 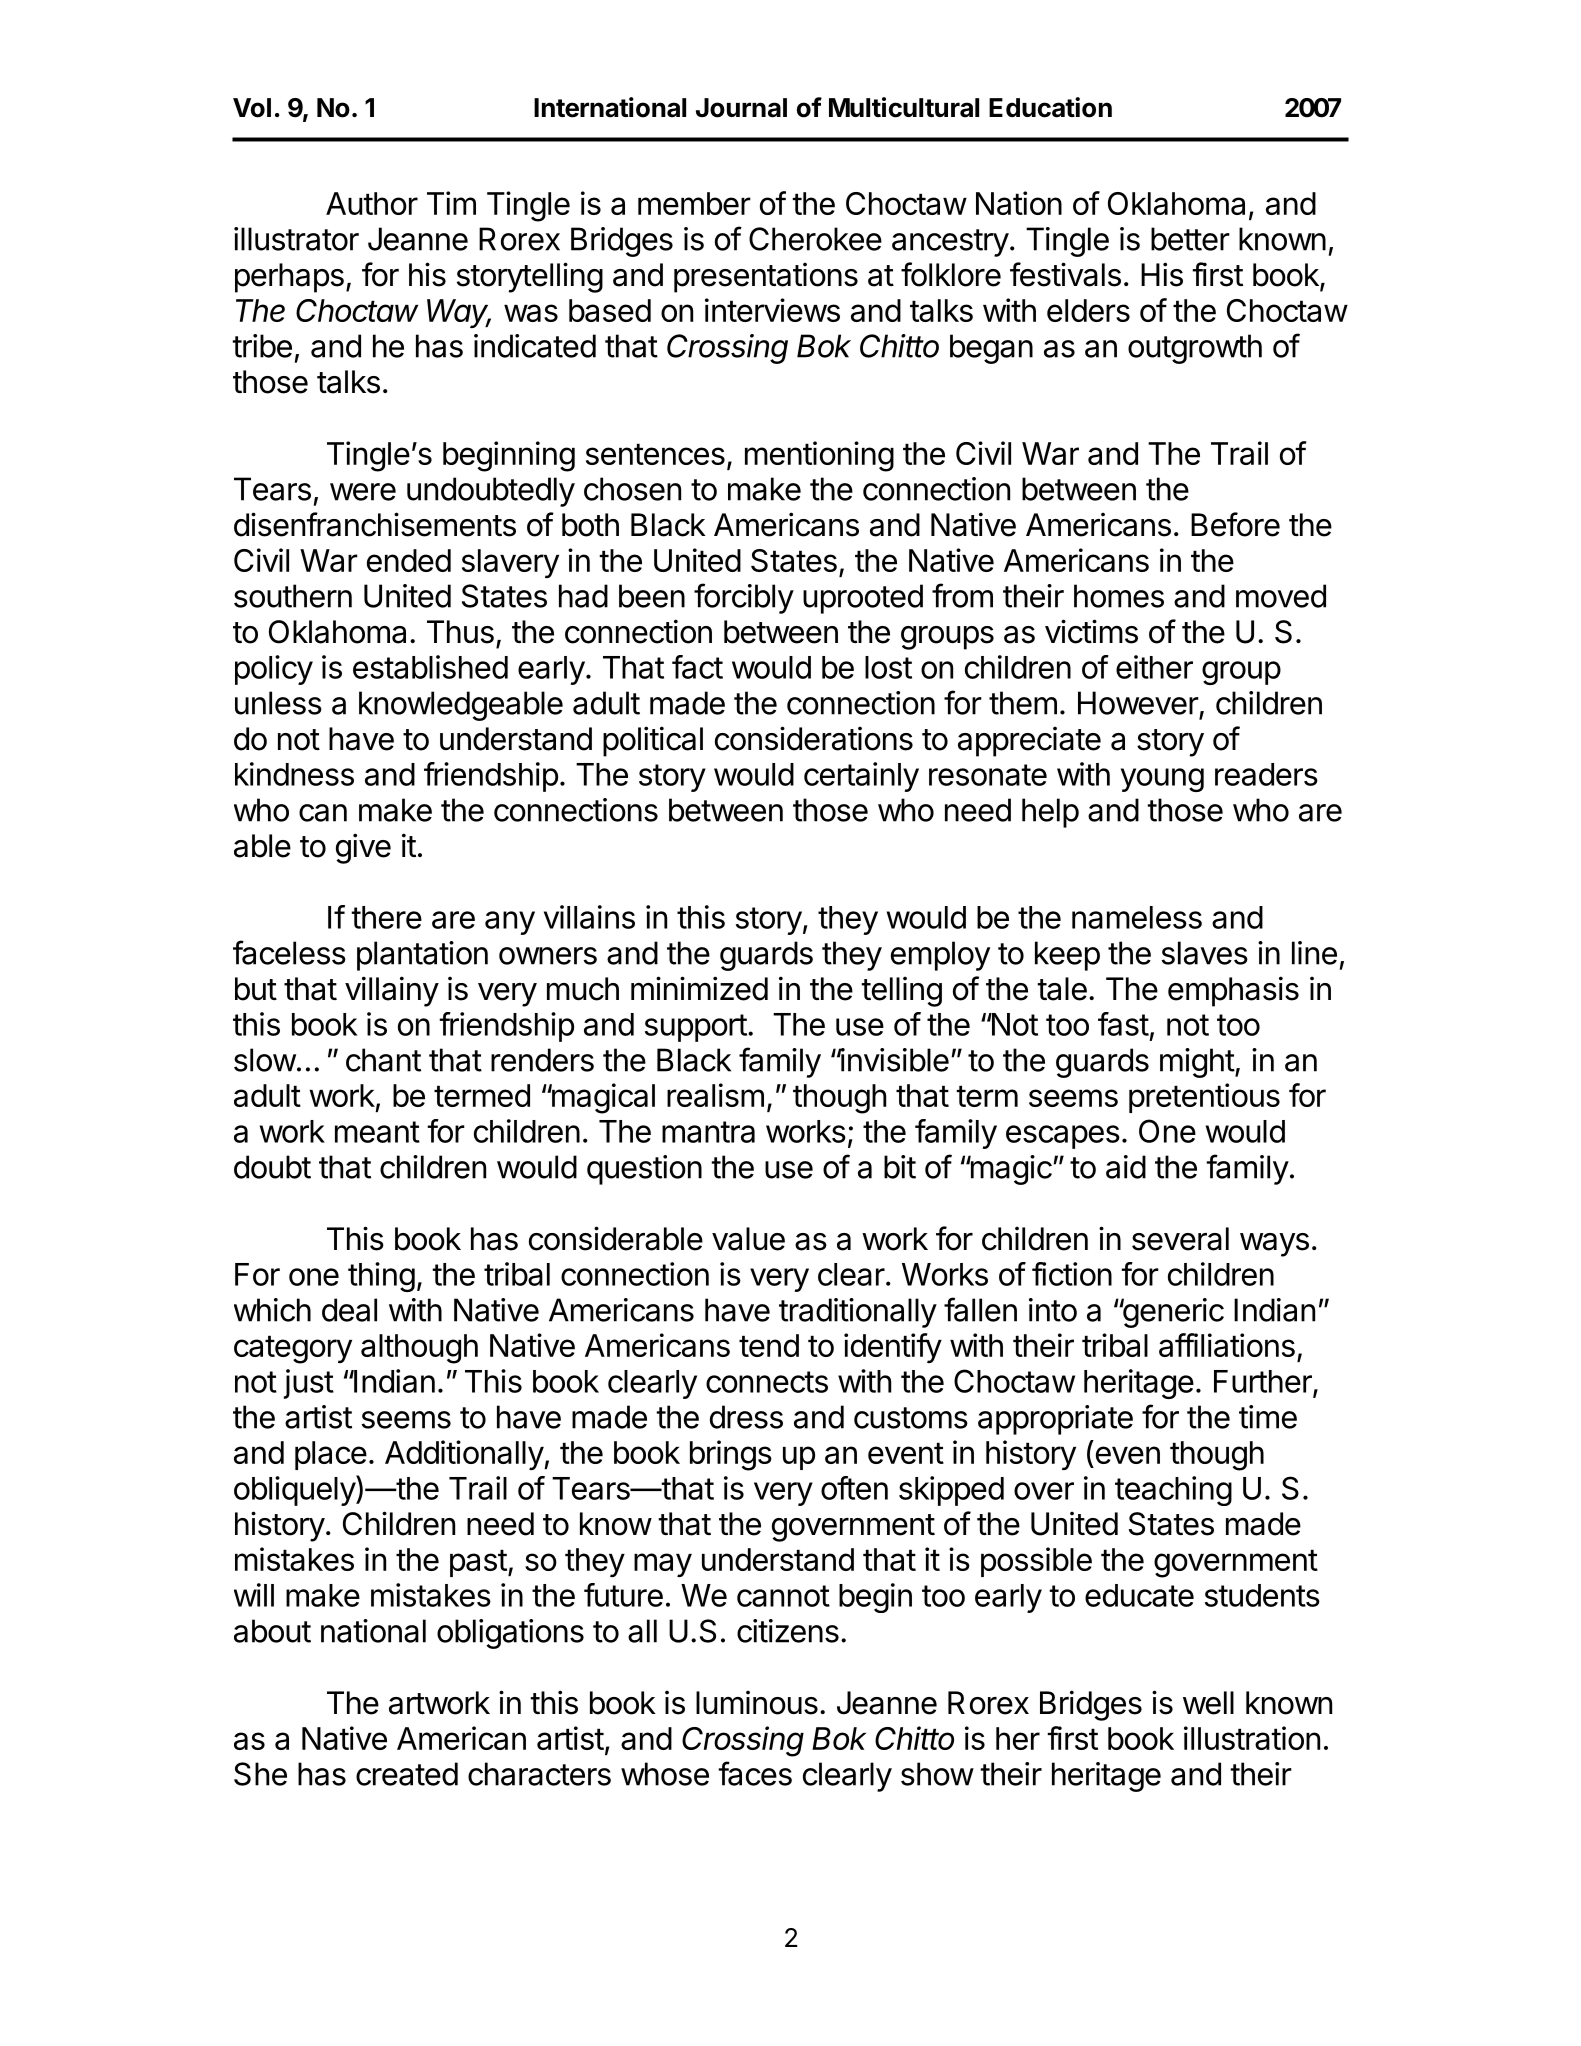 What do you see at coordinates (386, 917) in the screenshot?
I see `there` at bounding box center [386, 917].
